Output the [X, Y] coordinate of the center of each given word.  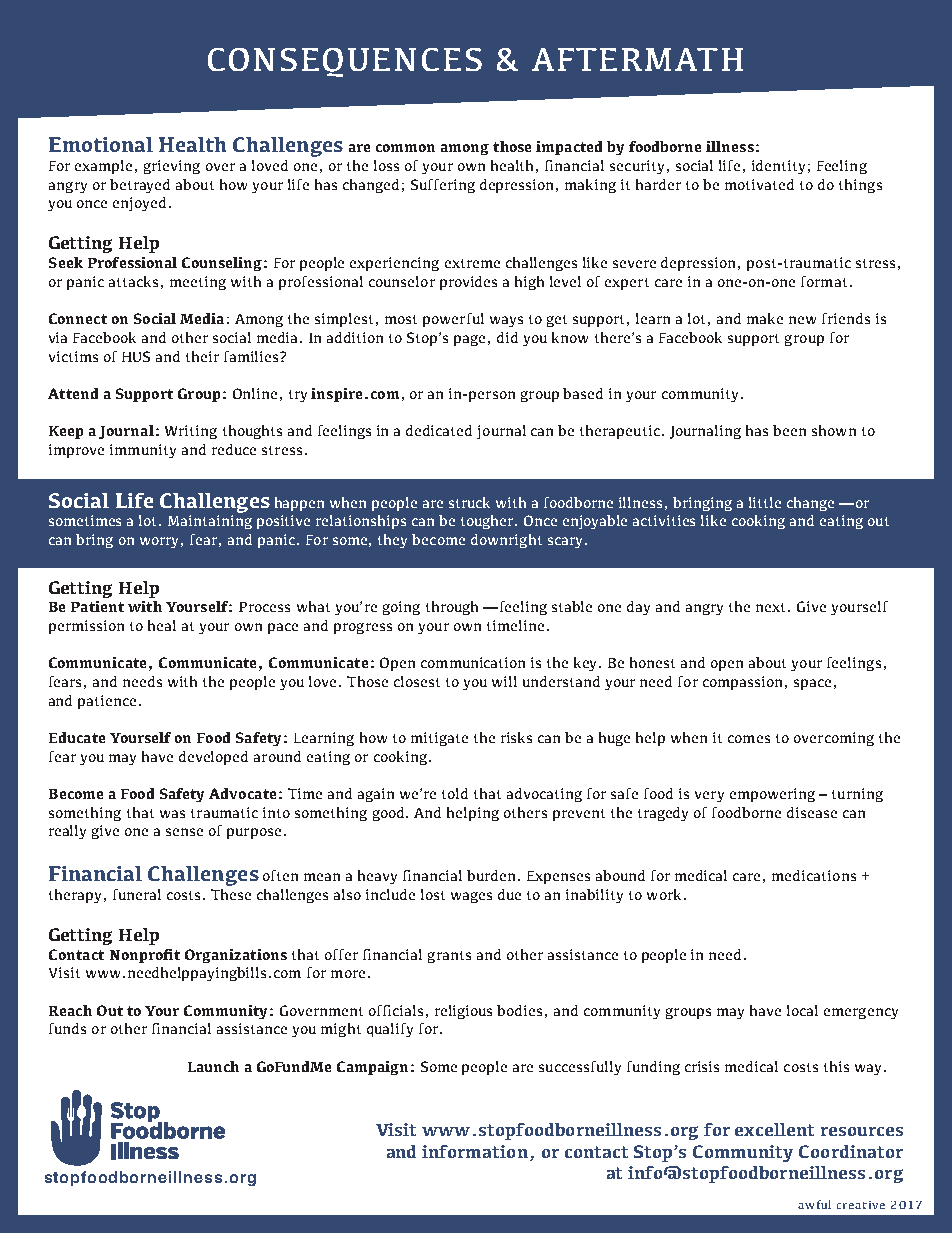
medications [814, 875]
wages [471, 897]
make [765, 318]
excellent [774, 1129]
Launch [213, 1066]
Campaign [372, 1068]
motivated [759, 184]
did [507, 337]
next [772, 607]
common [405, 148]
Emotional [101, 144]
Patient [97, 606]
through [452, 608]
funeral [137, 894]
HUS [136, 356]
